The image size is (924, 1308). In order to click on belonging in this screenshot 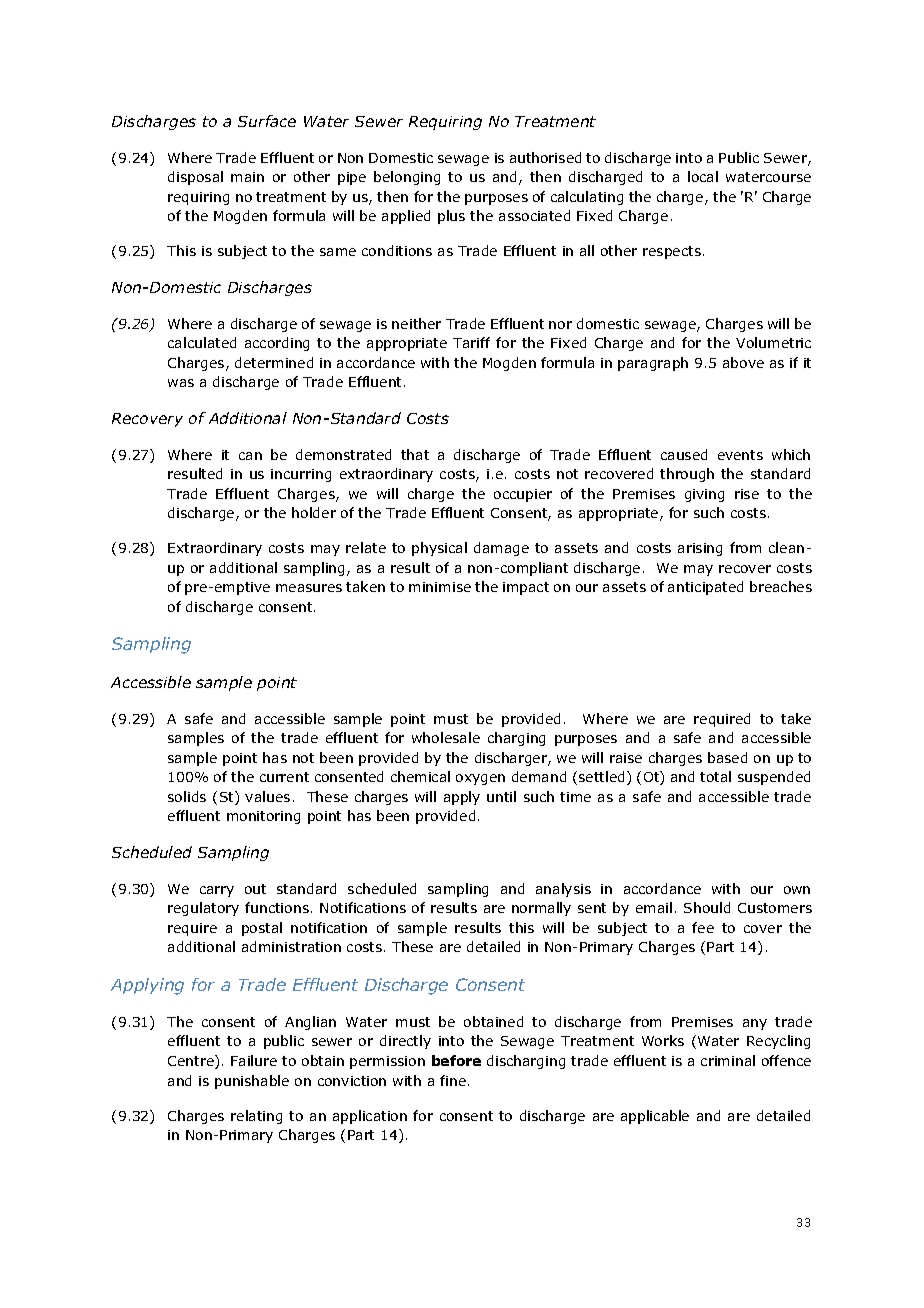, I will do `click(407, 178)`.
